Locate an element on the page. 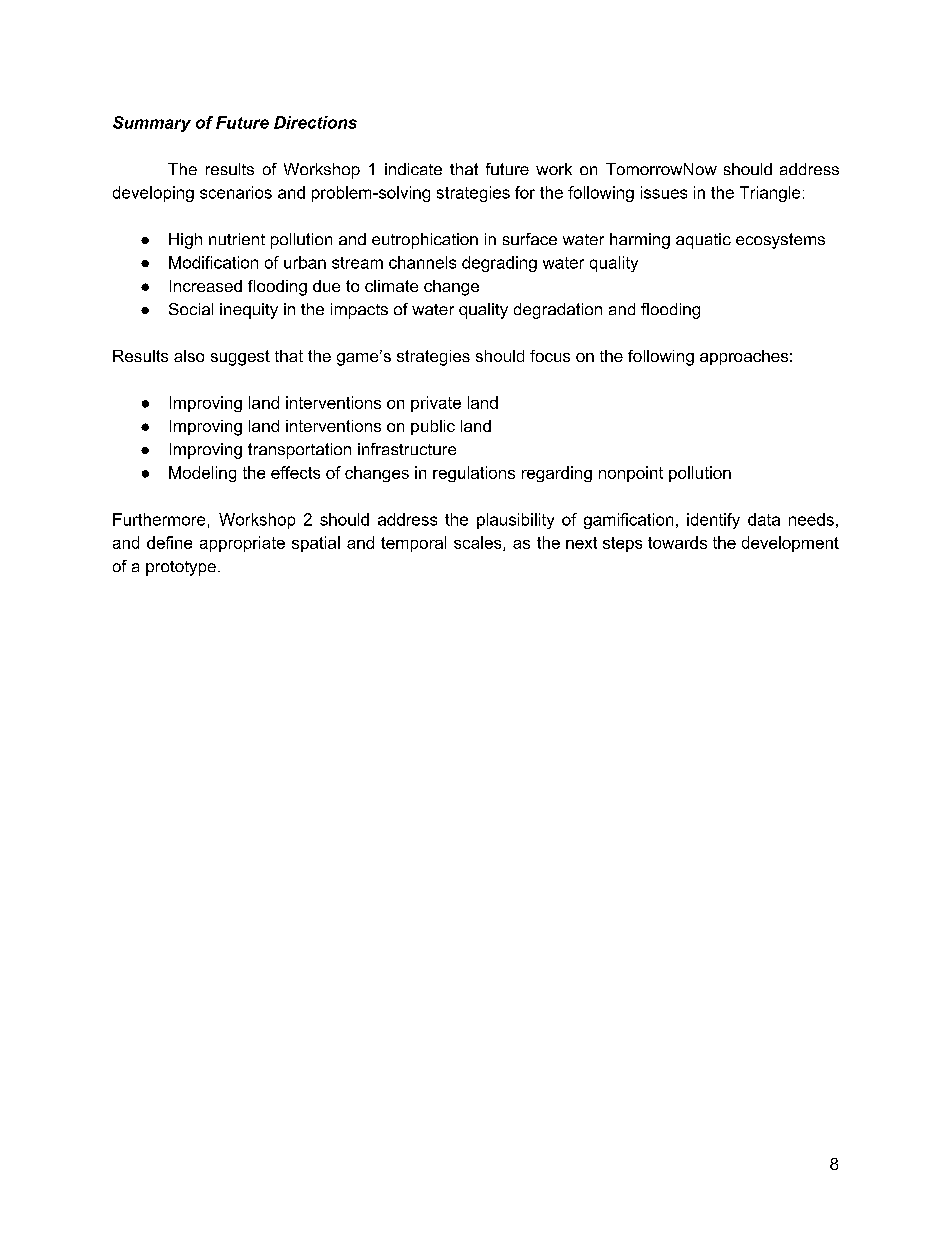 Image resolution: width=952 pixels, height=1233 pixels. focus is located at coordinates (550, 356).
